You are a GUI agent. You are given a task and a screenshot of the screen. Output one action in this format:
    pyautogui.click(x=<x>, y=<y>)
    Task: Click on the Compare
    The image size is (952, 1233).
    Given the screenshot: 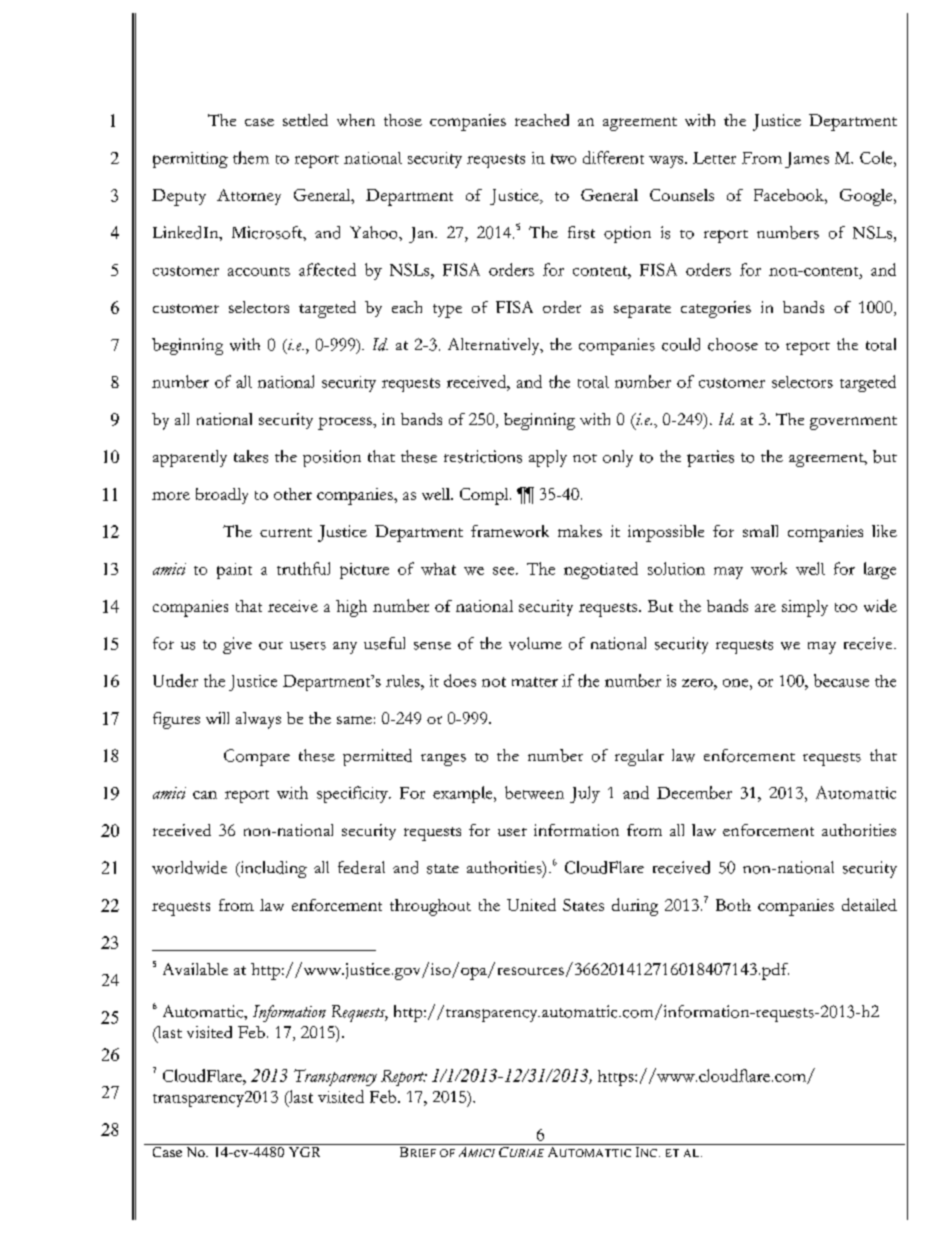 What is the action you would take?
    pyautogui.click(x=257, y=757)
